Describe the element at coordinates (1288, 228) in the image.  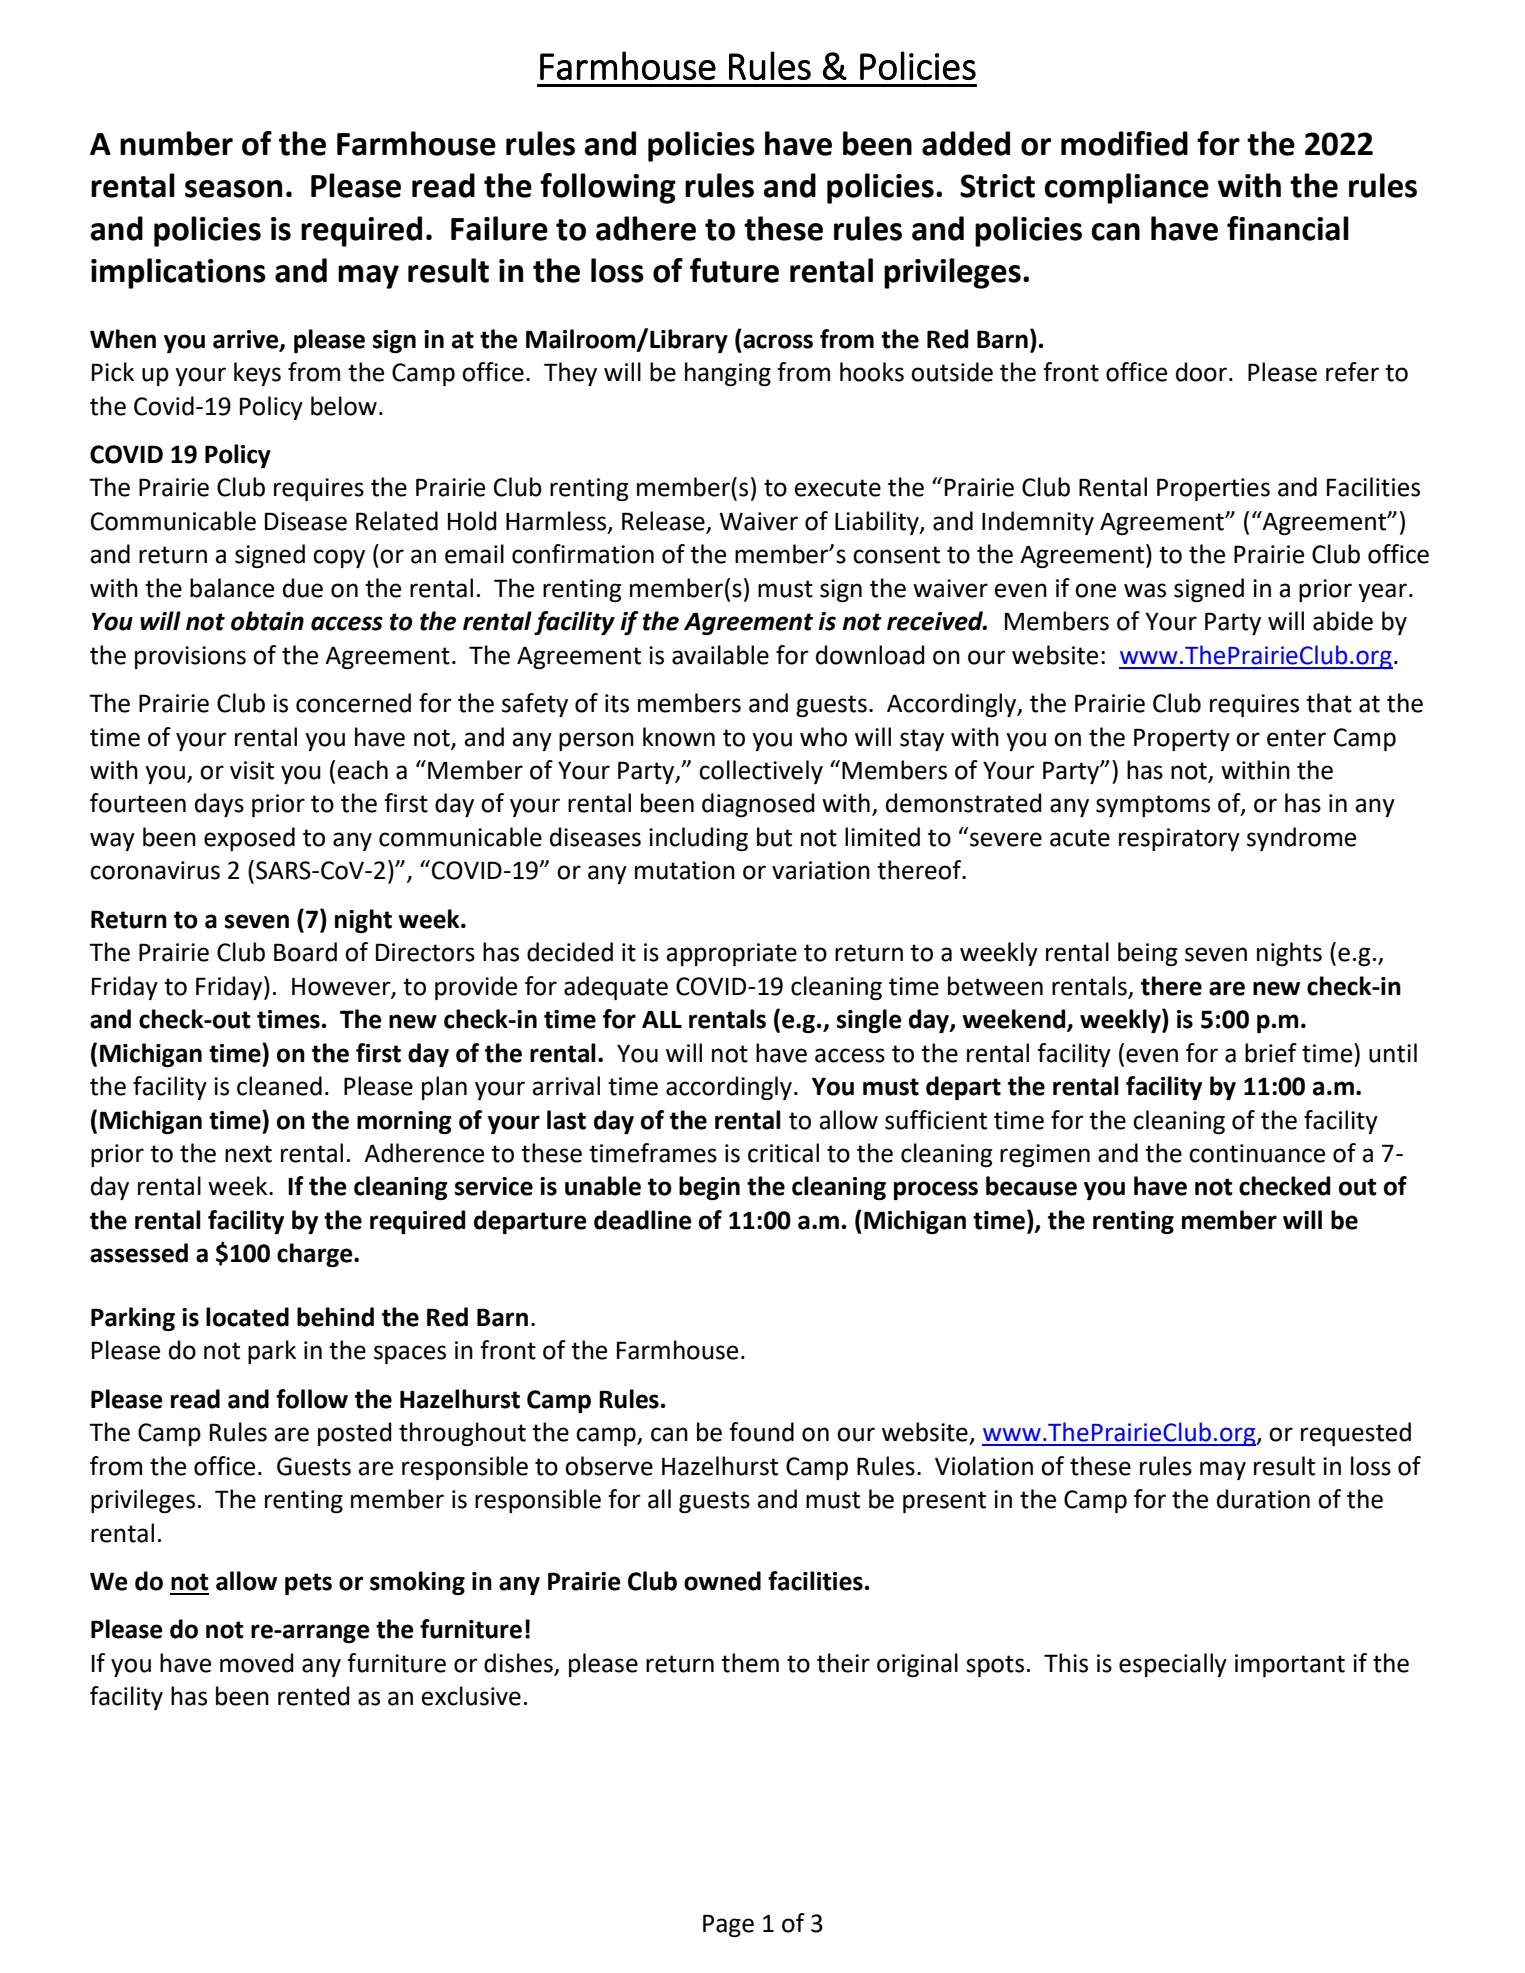
I see `financial` at that location.
